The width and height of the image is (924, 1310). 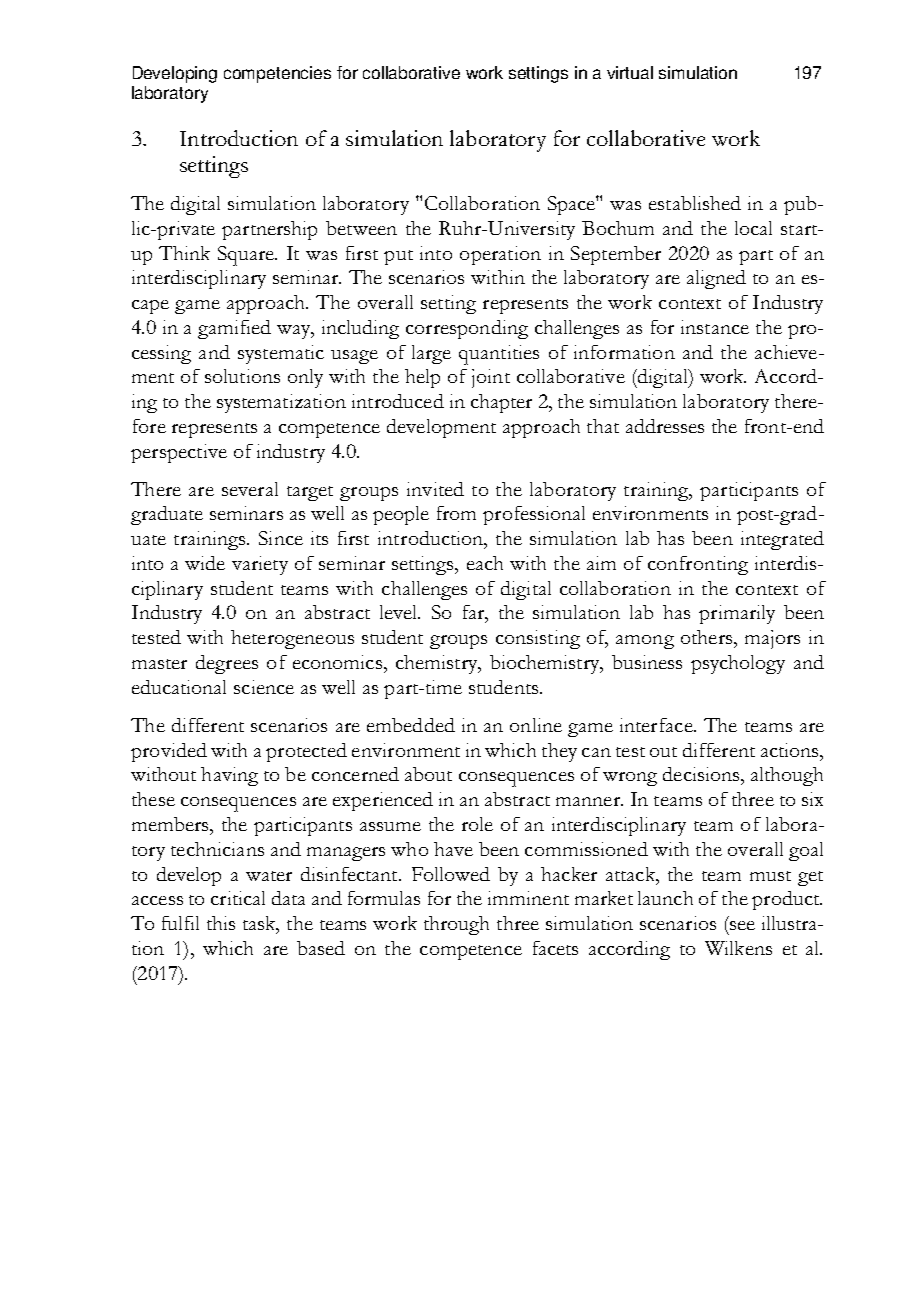 What do you see at coordinates (277, 74) in the image?
I see `competencies` at bounding box center [277, 74].
